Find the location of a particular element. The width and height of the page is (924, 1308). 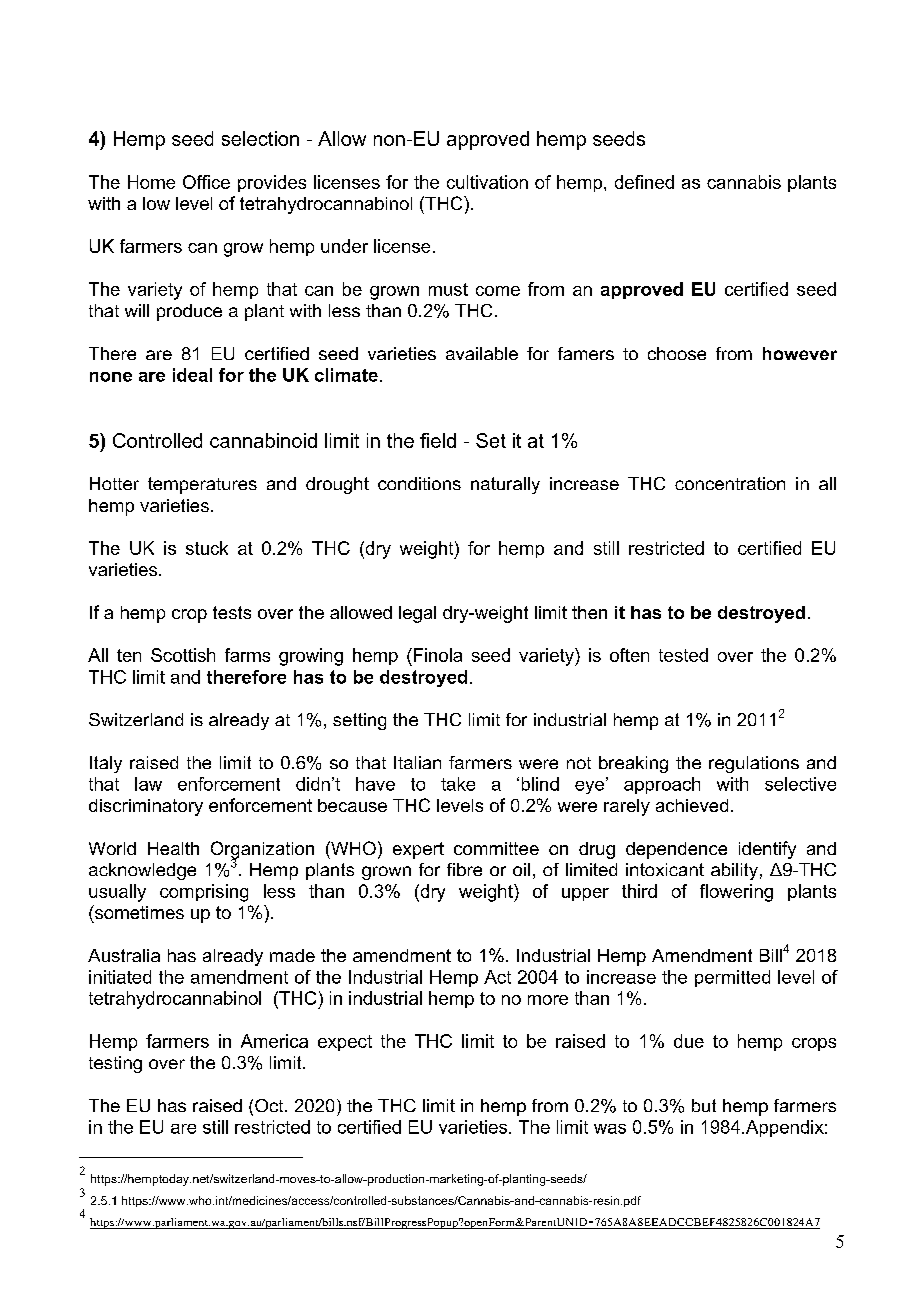

take is located at coordinates (458, 784).
